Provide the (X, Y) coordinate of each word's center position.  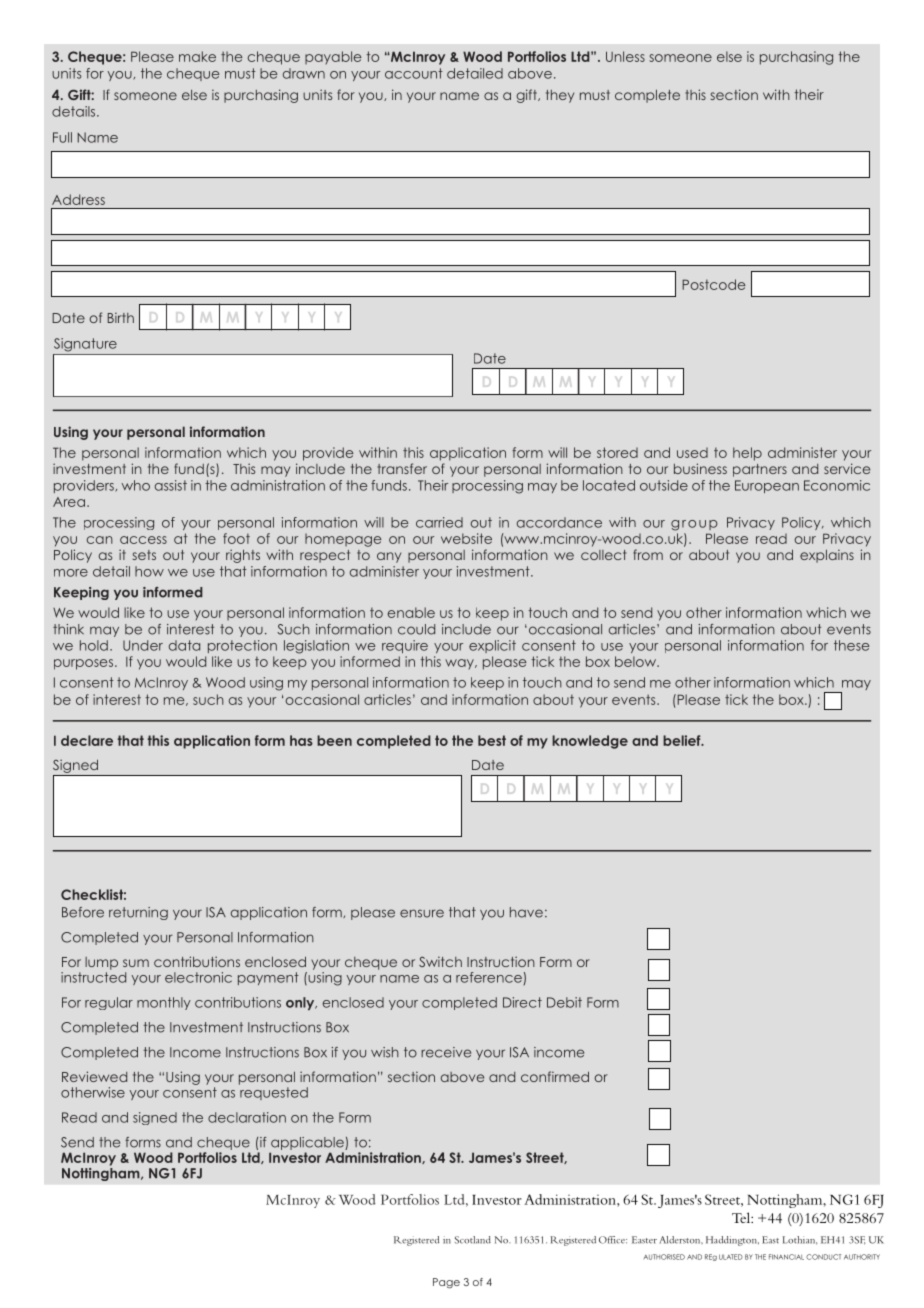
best (492, 740)
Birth (121, 317)
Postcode (714, 284)
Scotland (473, 1240)
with (776, 94)
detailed (475, 73)
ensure (422, 913)
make (197, 56)
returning (138, 913)
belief (683, 740)
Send (77, 1142)
